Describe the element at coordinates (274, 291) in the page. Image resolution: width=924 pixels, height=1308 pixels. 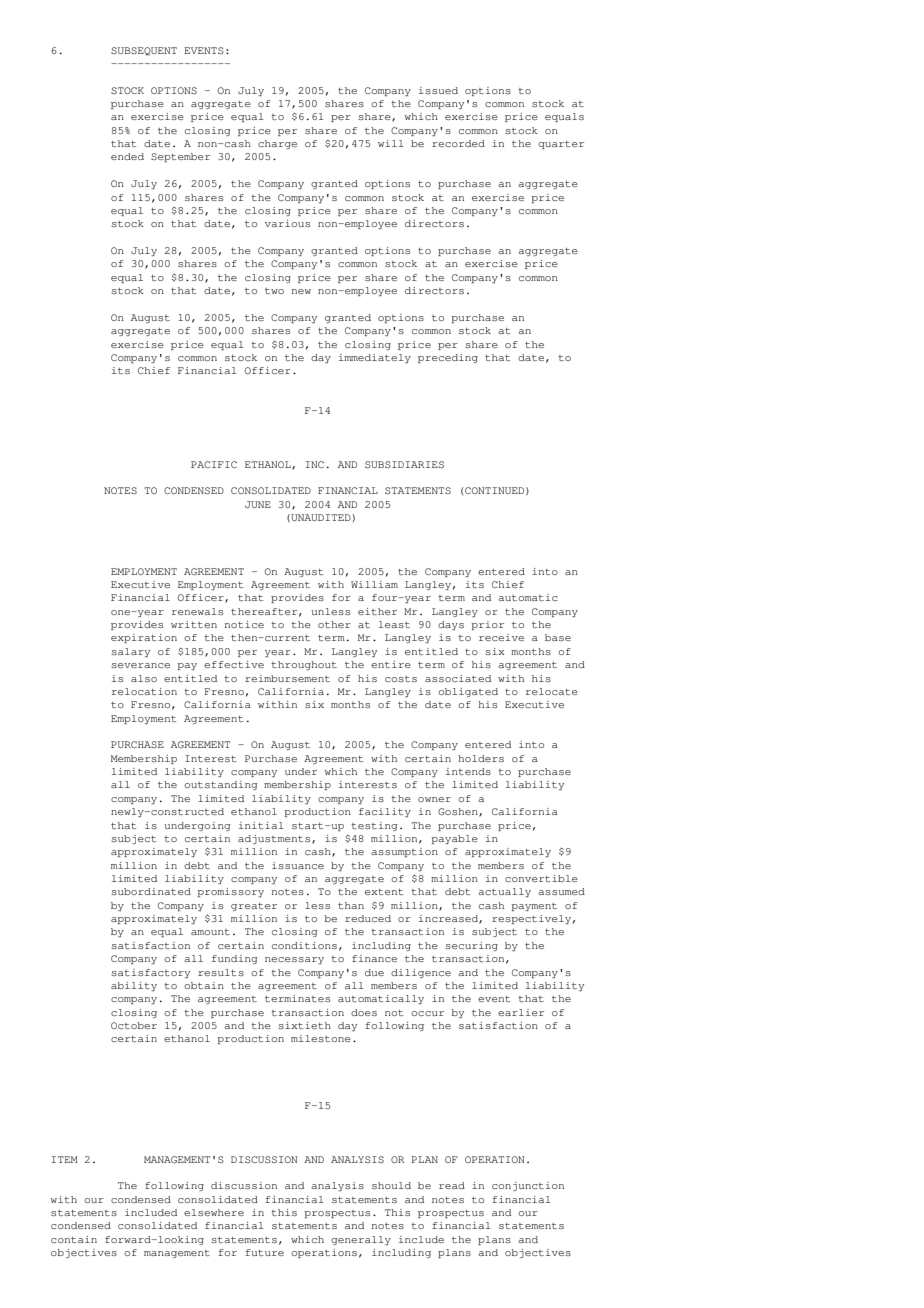
I see `two` at that location.
